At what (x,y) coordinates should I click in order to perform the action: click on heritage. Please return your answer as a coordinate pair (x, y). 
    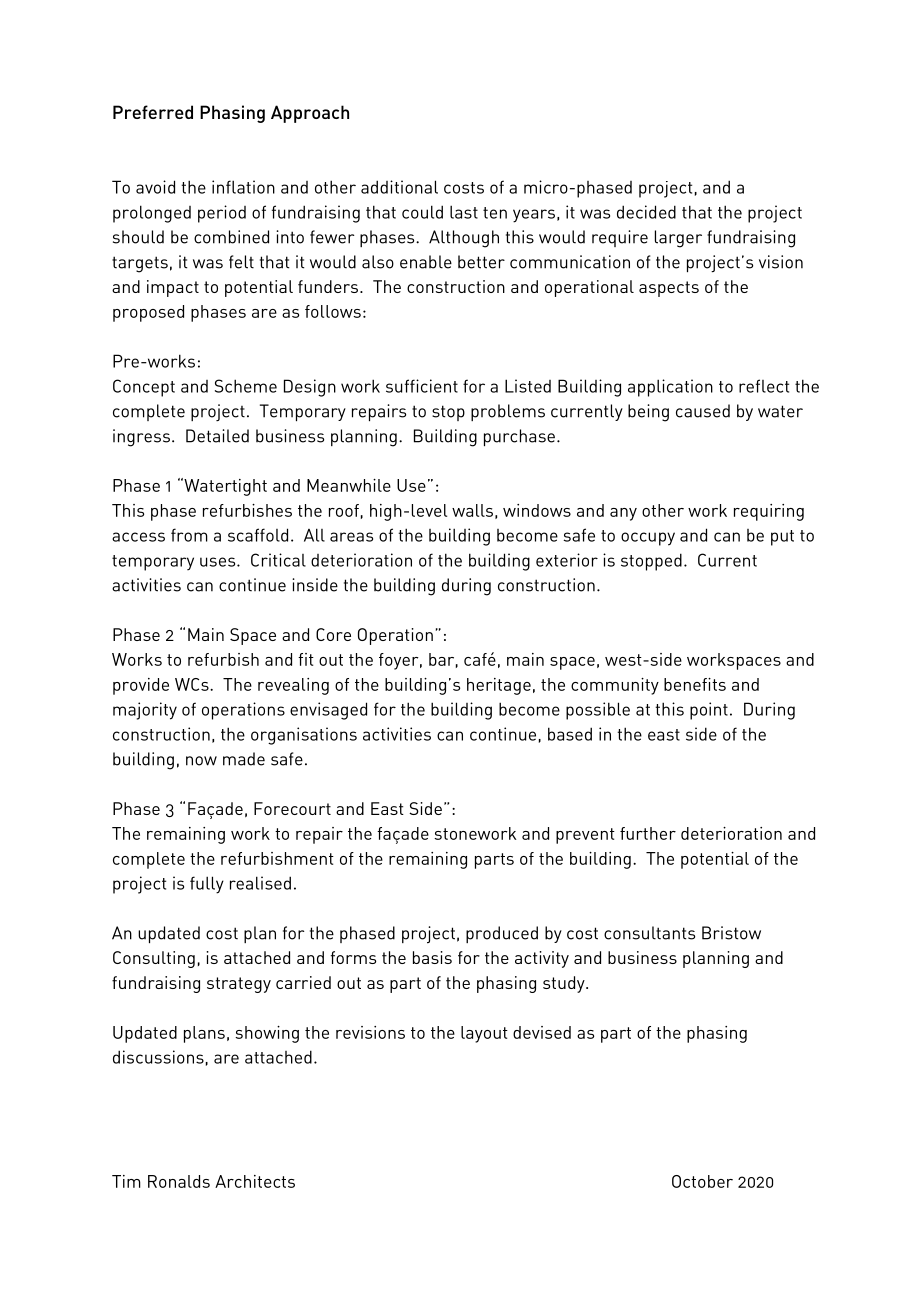
    Looking at the image, I should click on (499, 686).
